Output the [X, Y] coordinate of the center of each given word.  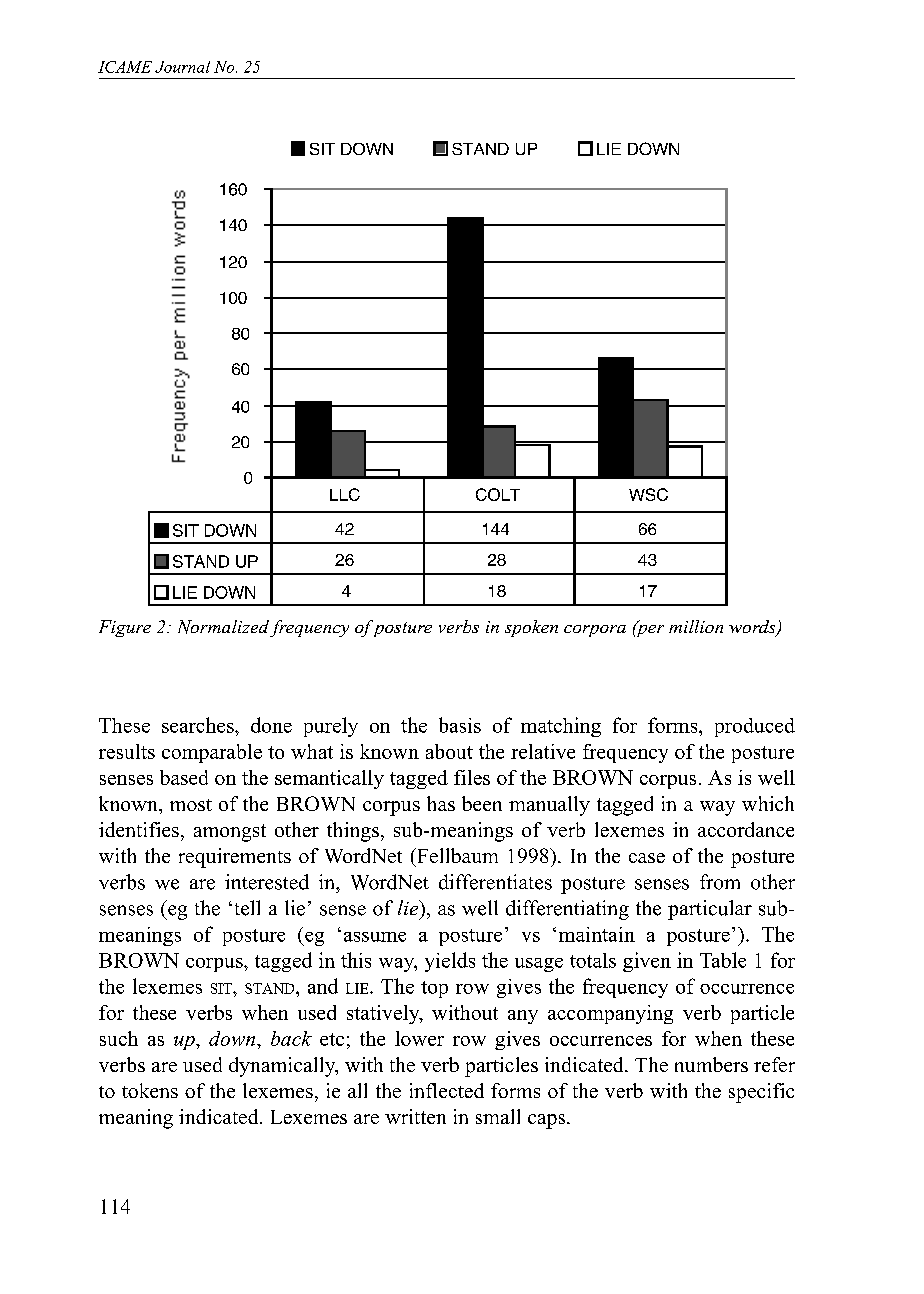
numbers [711, 1064]
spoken [531, 628]
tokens [150, 1090]
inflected [447, 1090]
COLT [498, 494]
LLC [345, 494]
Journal [182, 67]
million [696, 626]
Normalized [223, 627]
